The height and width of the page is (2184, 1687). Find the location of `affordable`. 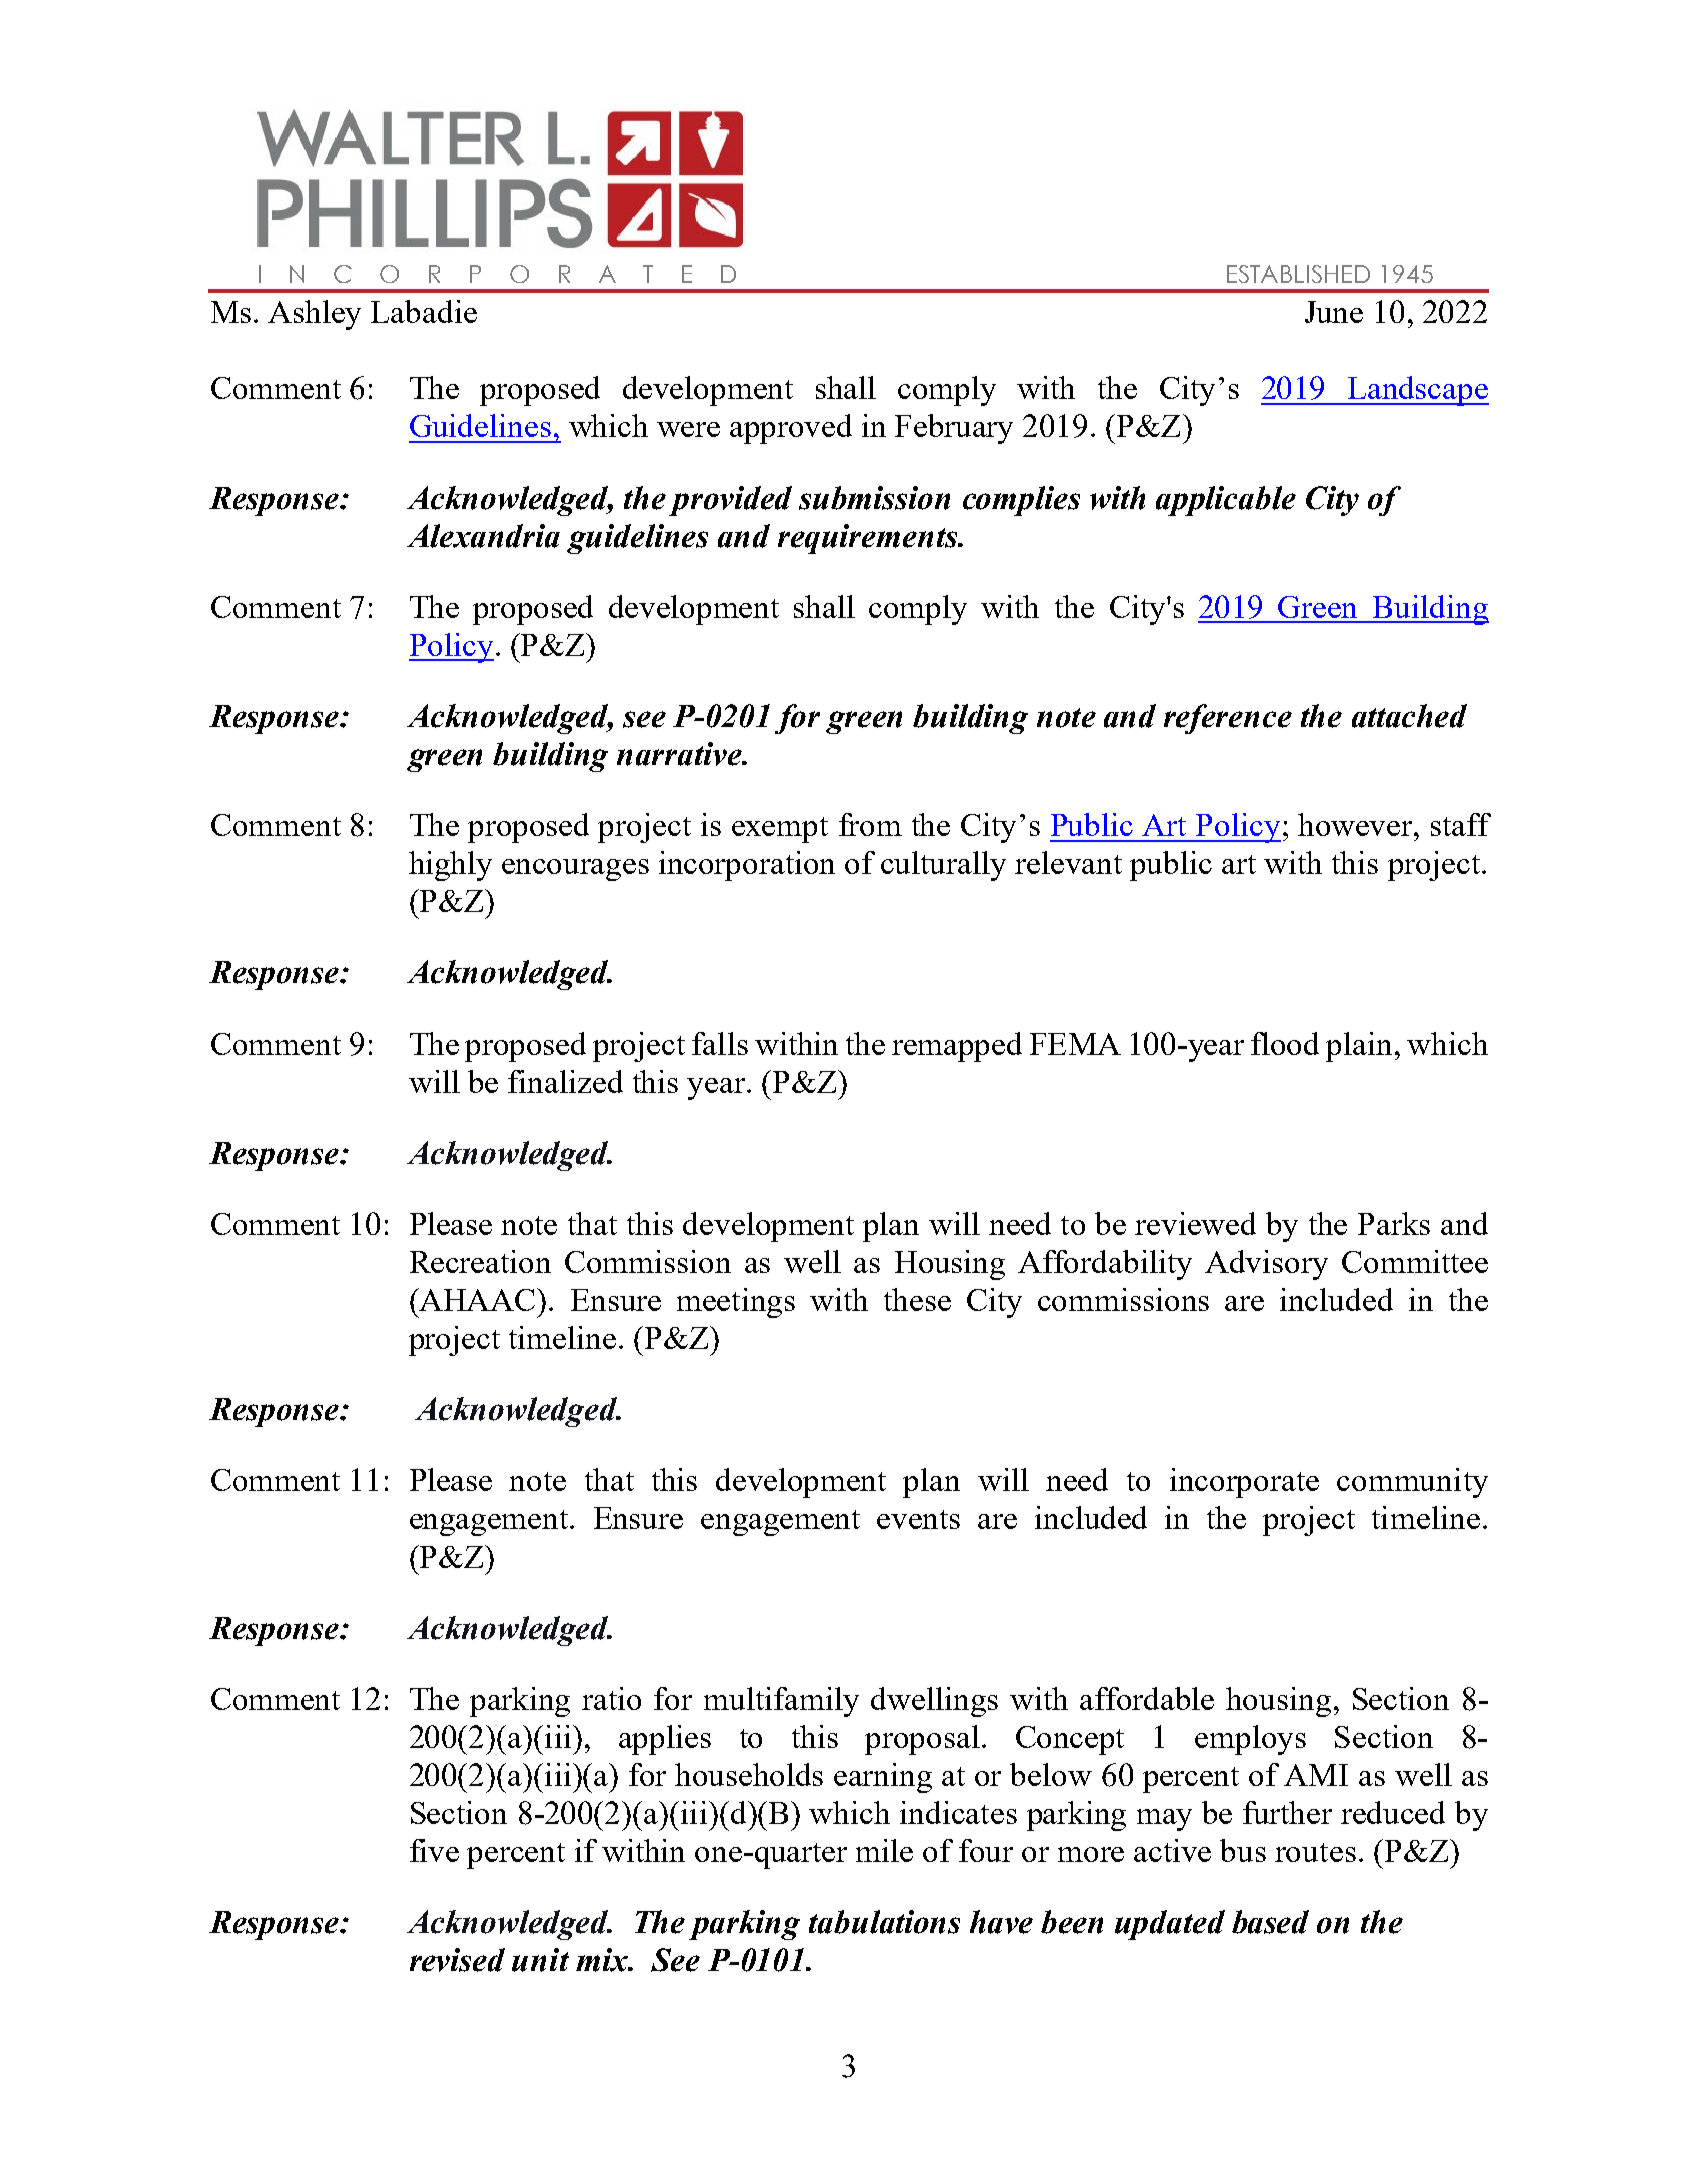

affordable is located at coordinates (1147, 1698).
